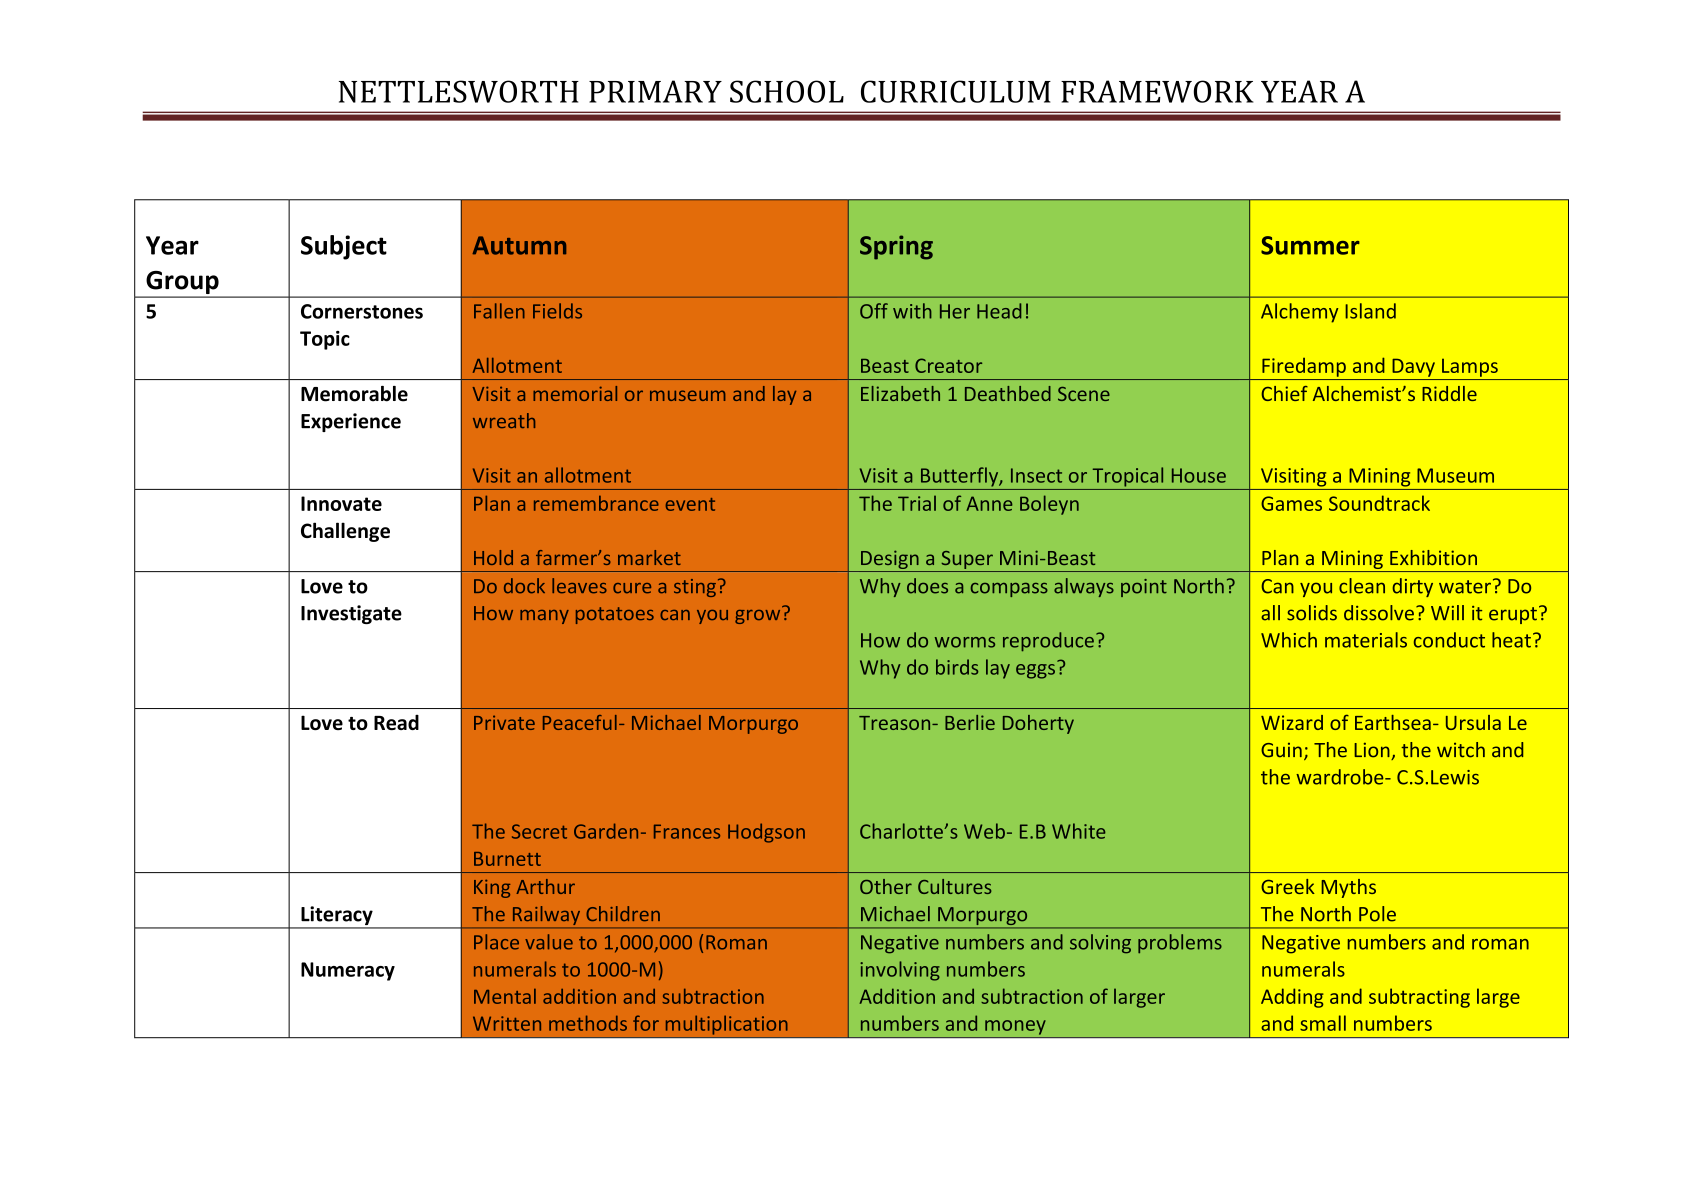  What do you see at coordinates (766, 833) in the image?
I see `Hodgson` at bounding box center [766, 833].
